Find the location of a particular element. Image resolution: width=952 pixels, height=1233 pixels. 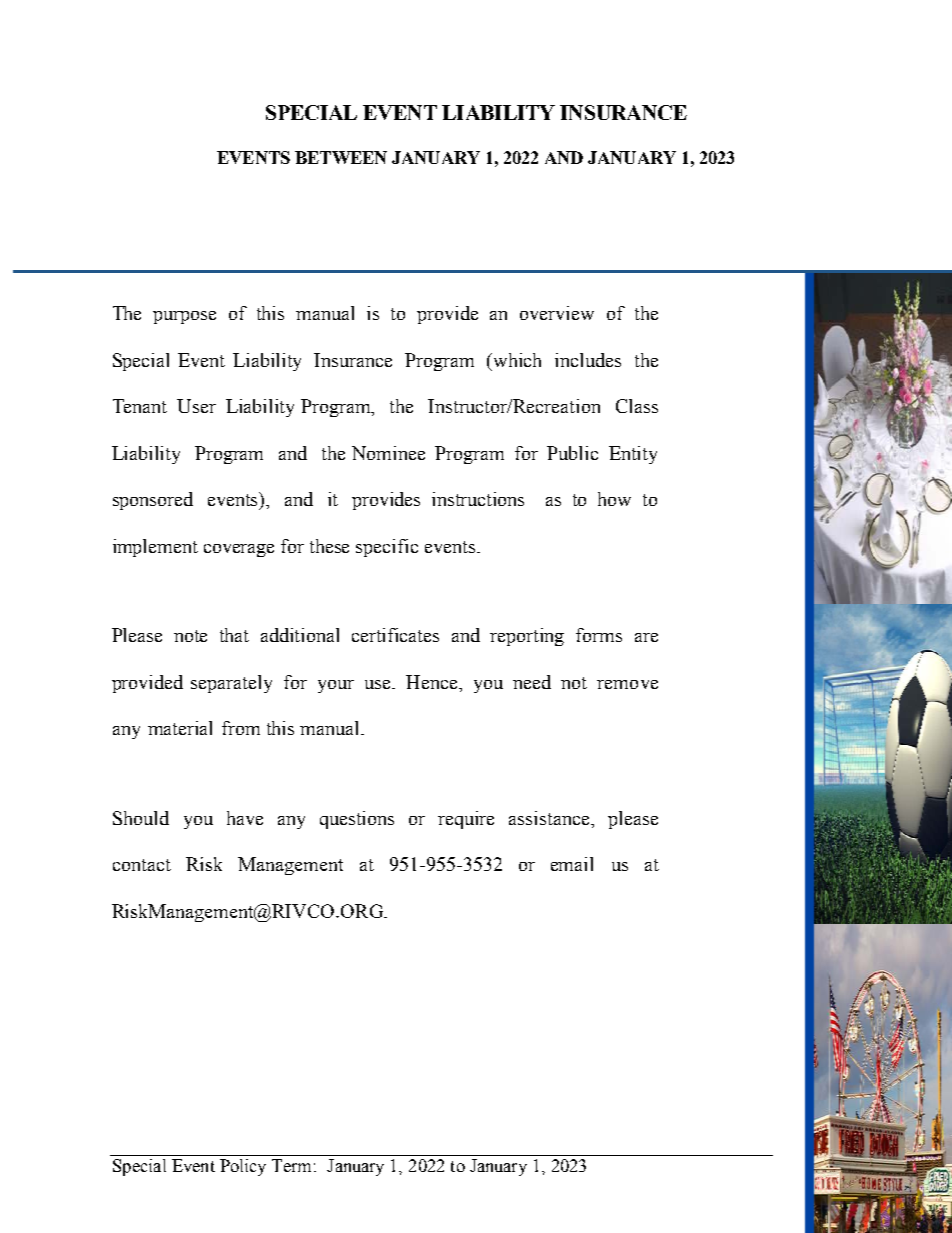

purpose is located at coordinates (184, 317).
